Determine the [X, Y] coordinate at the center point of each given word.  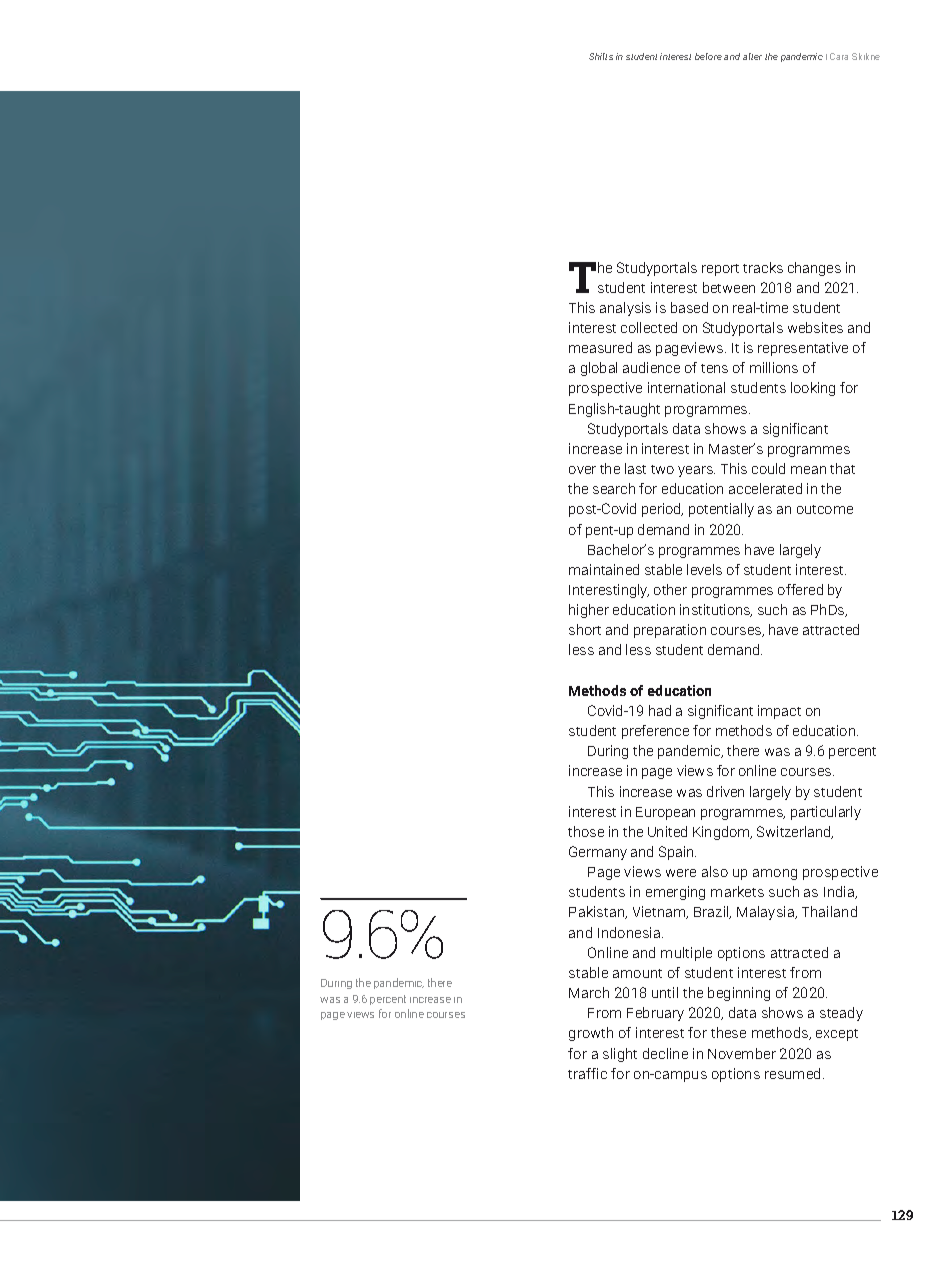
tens [714, 368]
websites [815, 327]
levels [704, 569]
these [728, 1032]
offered [800, 589]
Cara [839, 56]
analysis [625, 309]
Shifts [601, 56]
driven [725, 791]
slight [620, 1055]
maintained [604, 569]
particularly [826, 813]
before [708, 56]
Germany [598, 853]
